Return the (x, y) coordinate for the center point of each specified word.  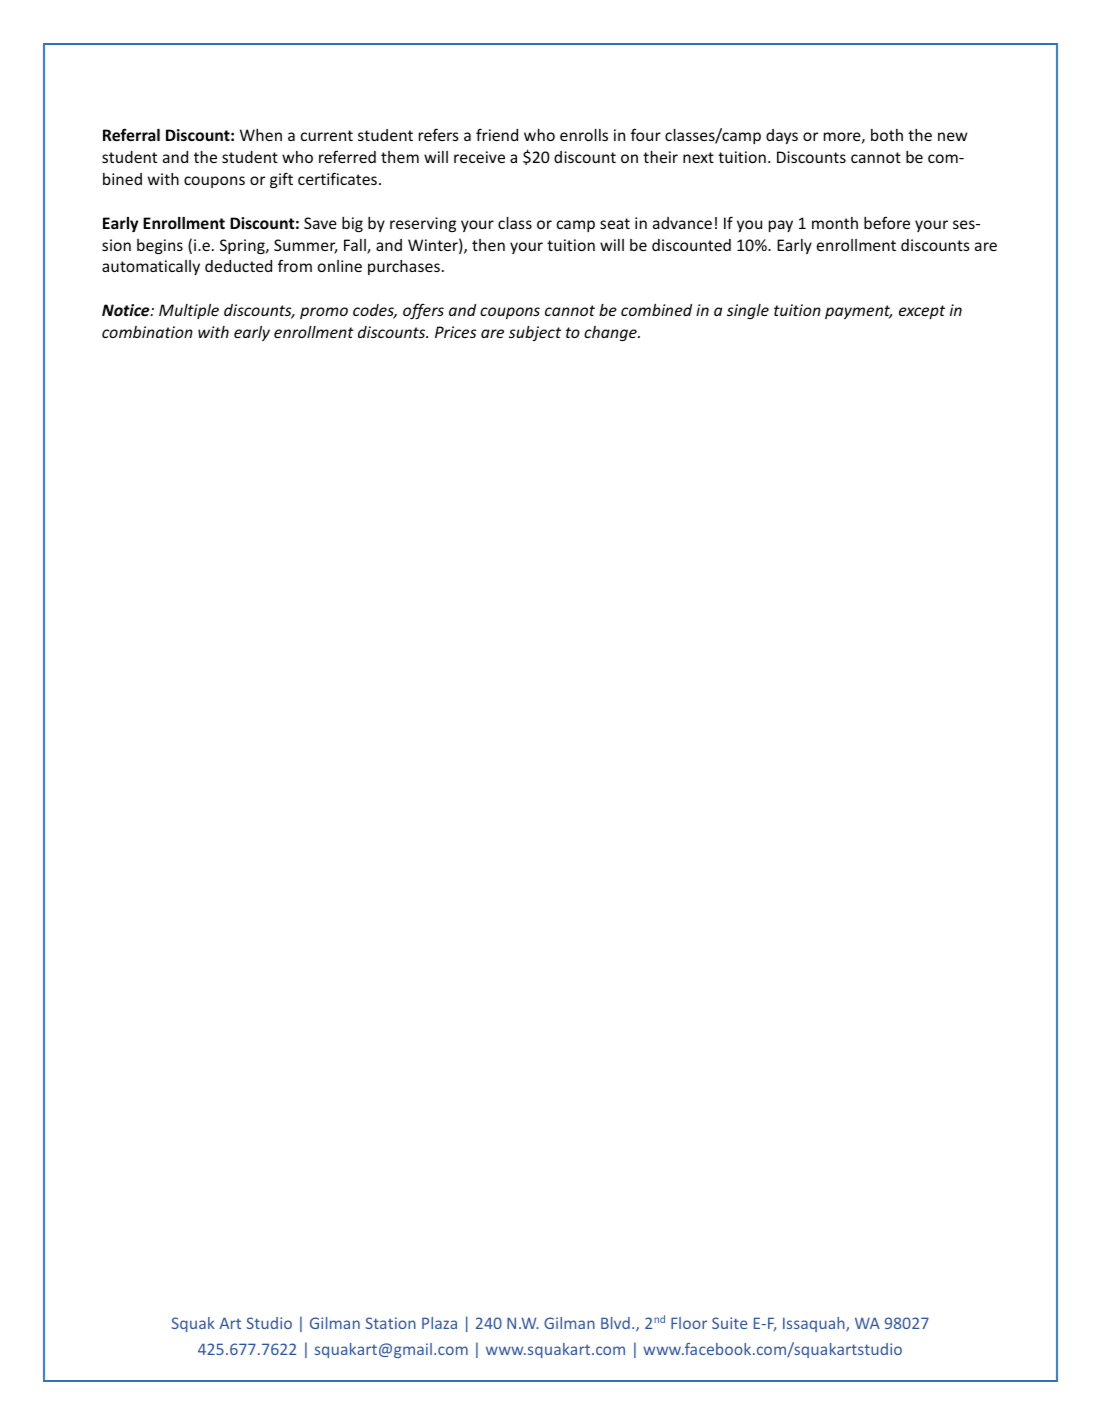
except (922, 312)
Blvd (615, 1323)
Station (390, 1323)
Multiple (189, 311)
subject (535, 333)
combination (147, 332)
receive (479, 157)
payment (858, 312)
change (611, 333)
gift (281, 180)
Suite (729, 1323)
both (887, 135)
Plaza (439, 1323)
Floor (689, 1323)
